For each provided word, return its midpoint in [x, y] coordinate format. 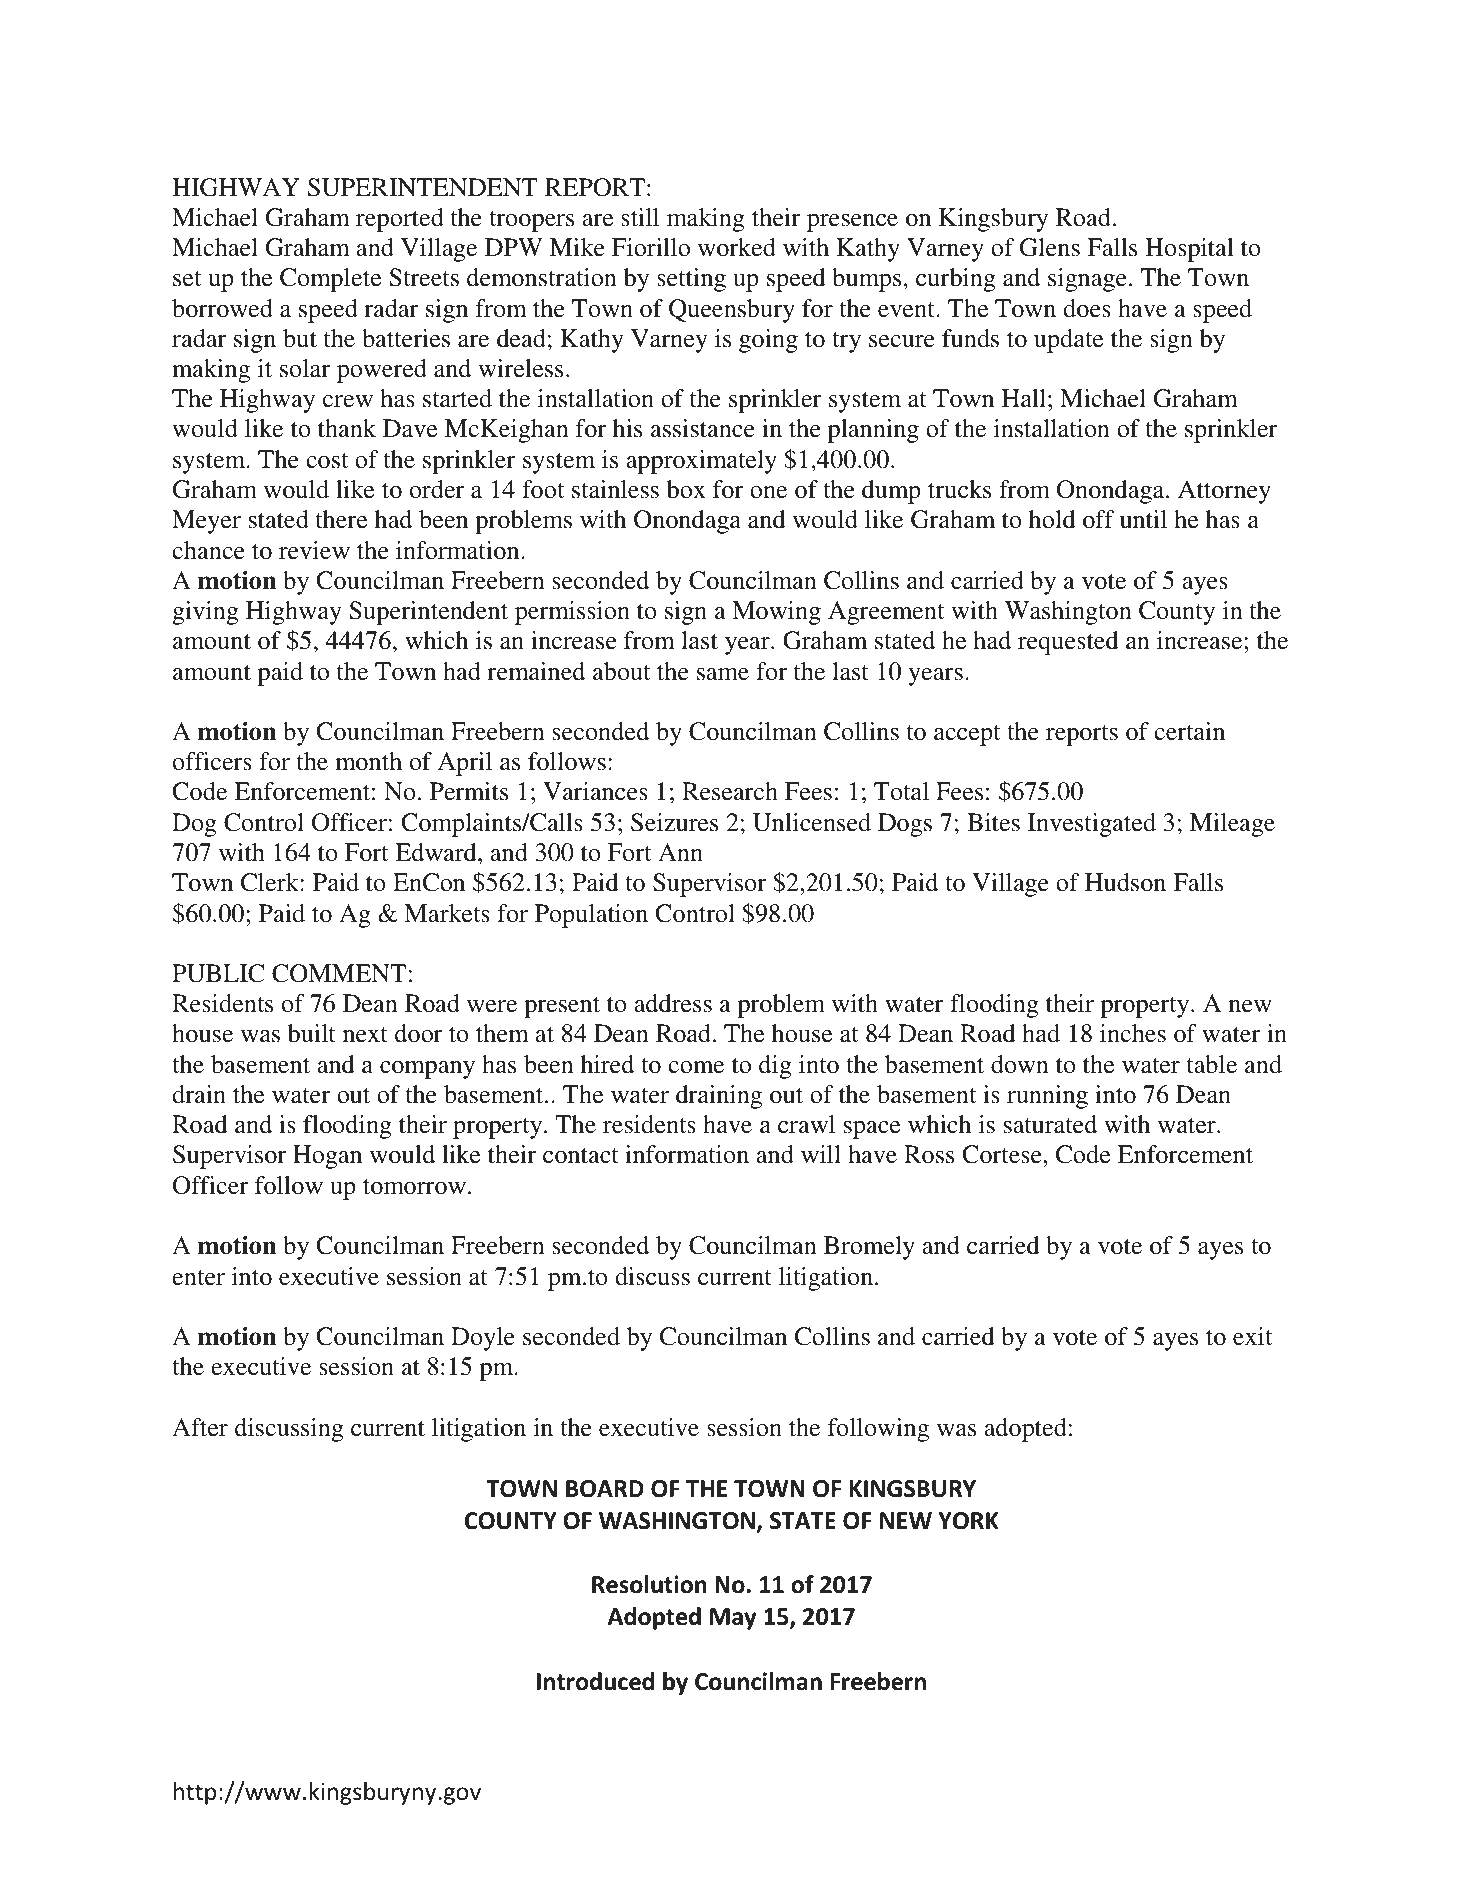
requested [1068, 643]
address [673, 1003]
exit [1252, 1336]
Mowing [776, 613]
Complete [330, 280]
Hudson [1125, 882]
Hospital [1189, 250]
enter [198, 1278]
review [314, 550]
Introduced [595, 1681]
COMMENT [339, 973]
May [733, 1619]
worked [737, 247]
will [821, 1154]
